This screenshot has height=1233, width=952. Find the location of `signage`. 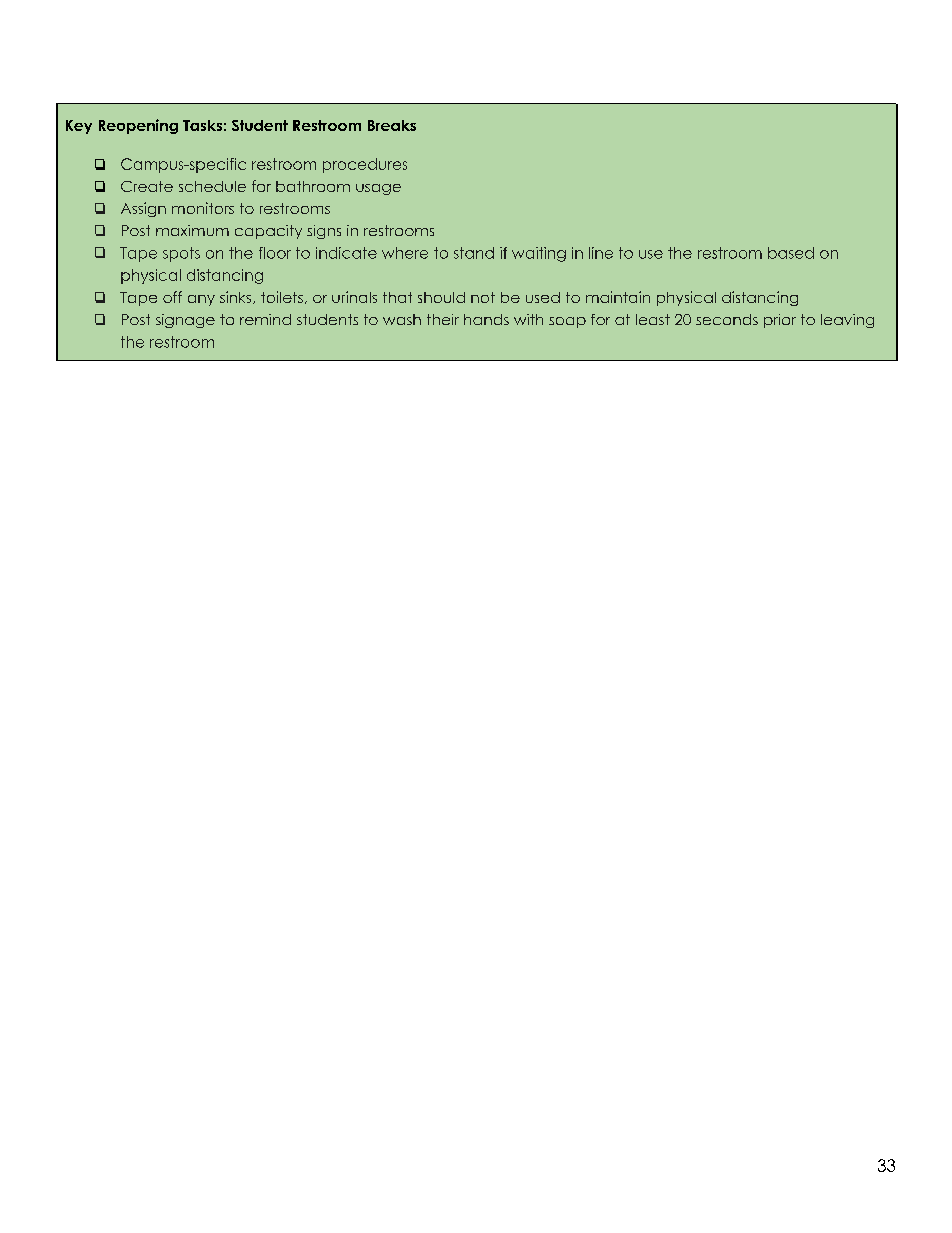

signage is located at coordinates (185, 321).
